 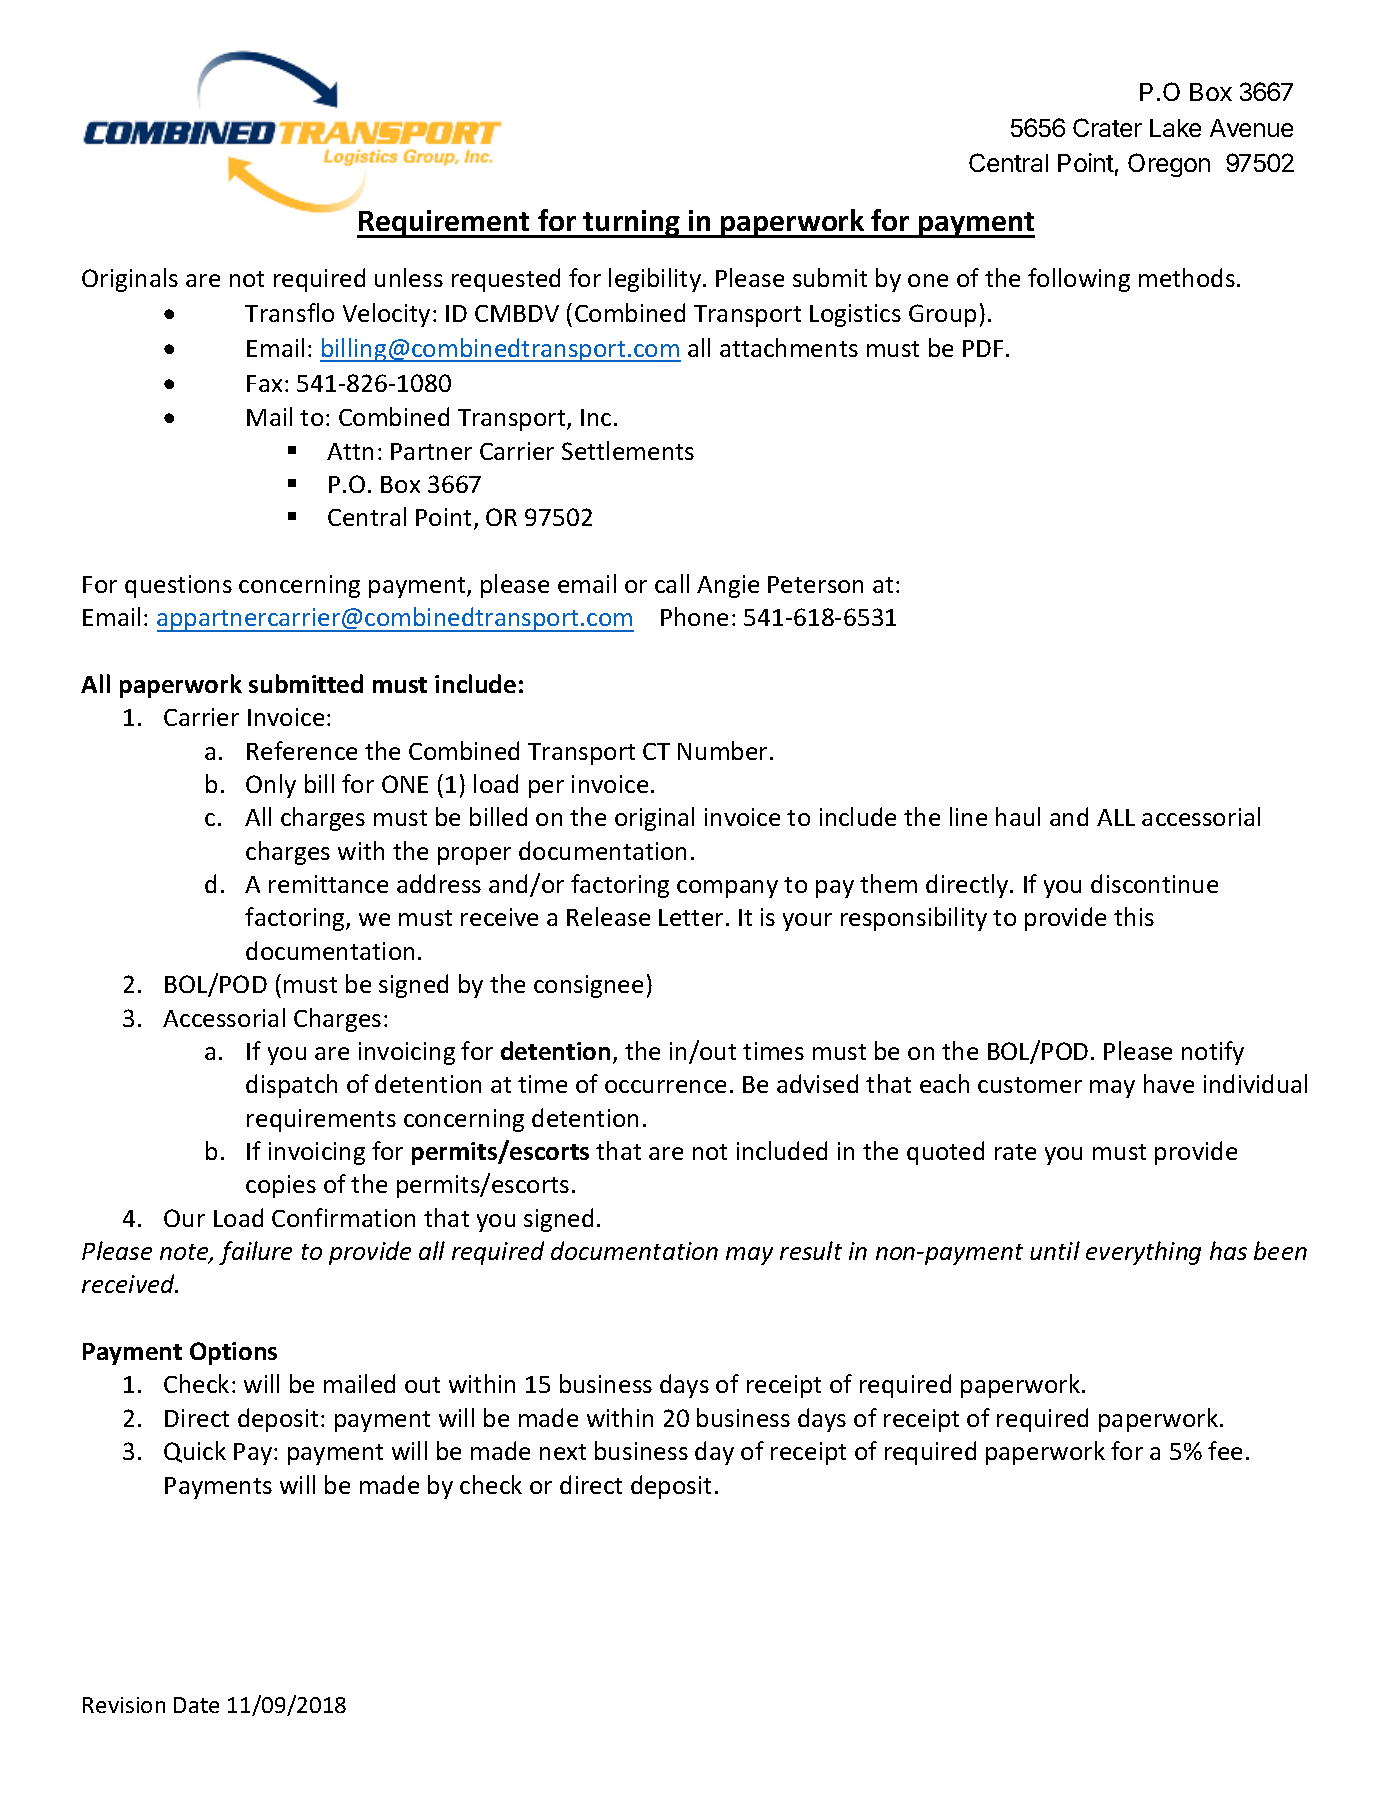 What do you see at coordinates (328, 884) in the screenshot?
I see `remittance` at bounding box center [328, 884].
